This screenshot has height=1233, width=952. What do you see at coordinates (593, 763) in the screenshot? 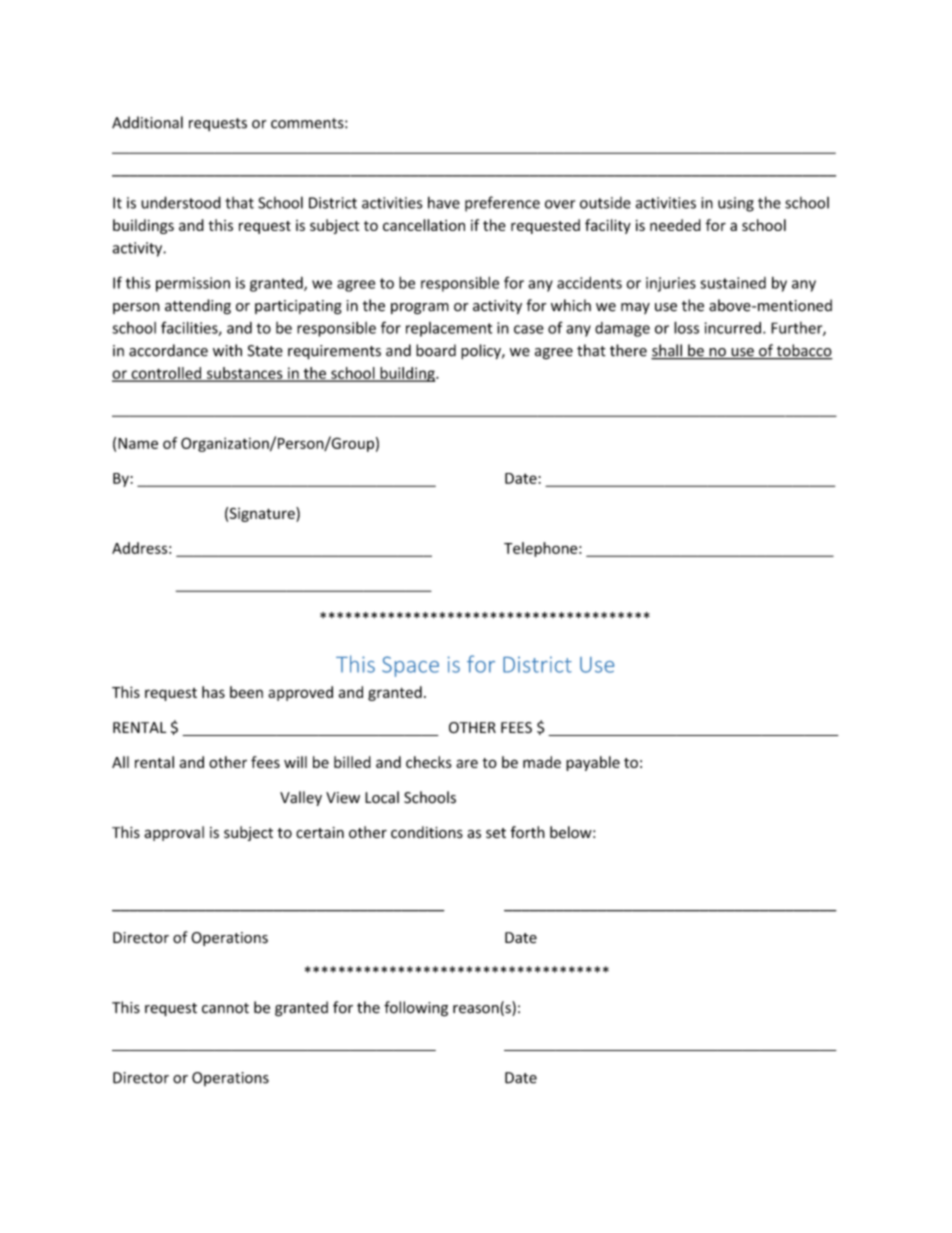
I see `payable` at bounding box center [593, 763].
